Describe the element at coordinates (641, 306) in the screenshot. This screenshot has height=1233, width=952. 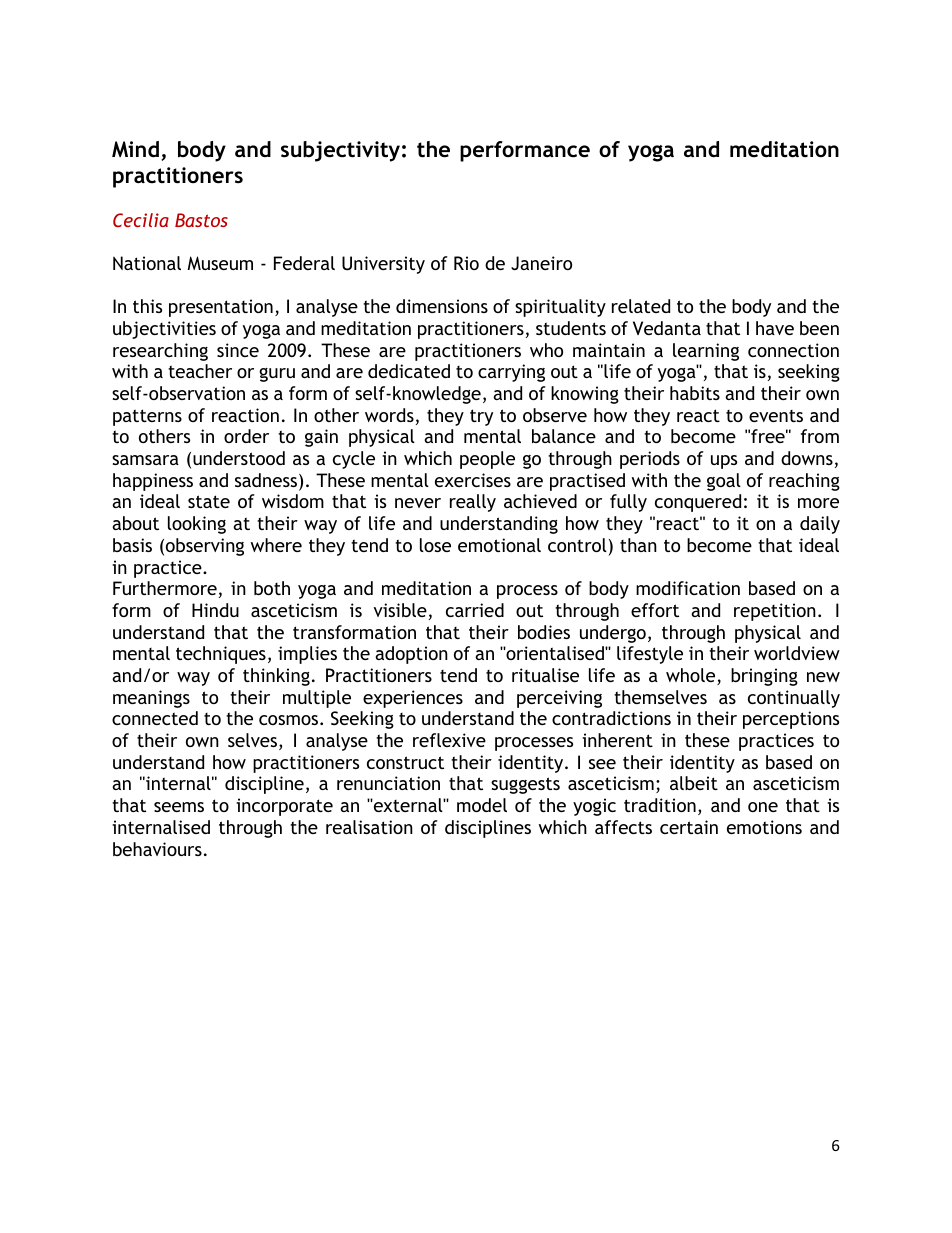
I see `related` at that location.
